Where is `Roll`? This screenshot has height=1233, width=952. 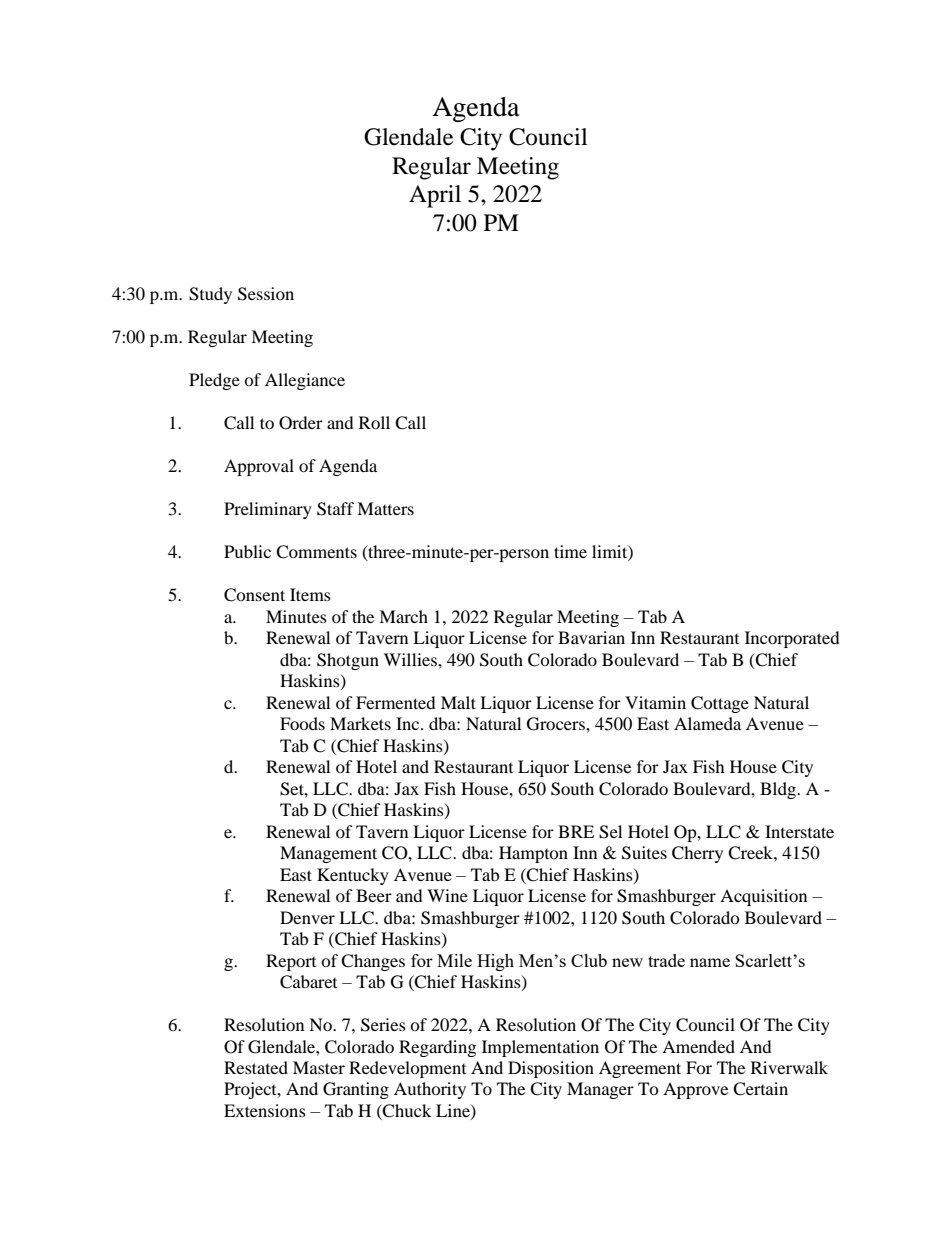 Roll is located at coordinates (374, 422).
